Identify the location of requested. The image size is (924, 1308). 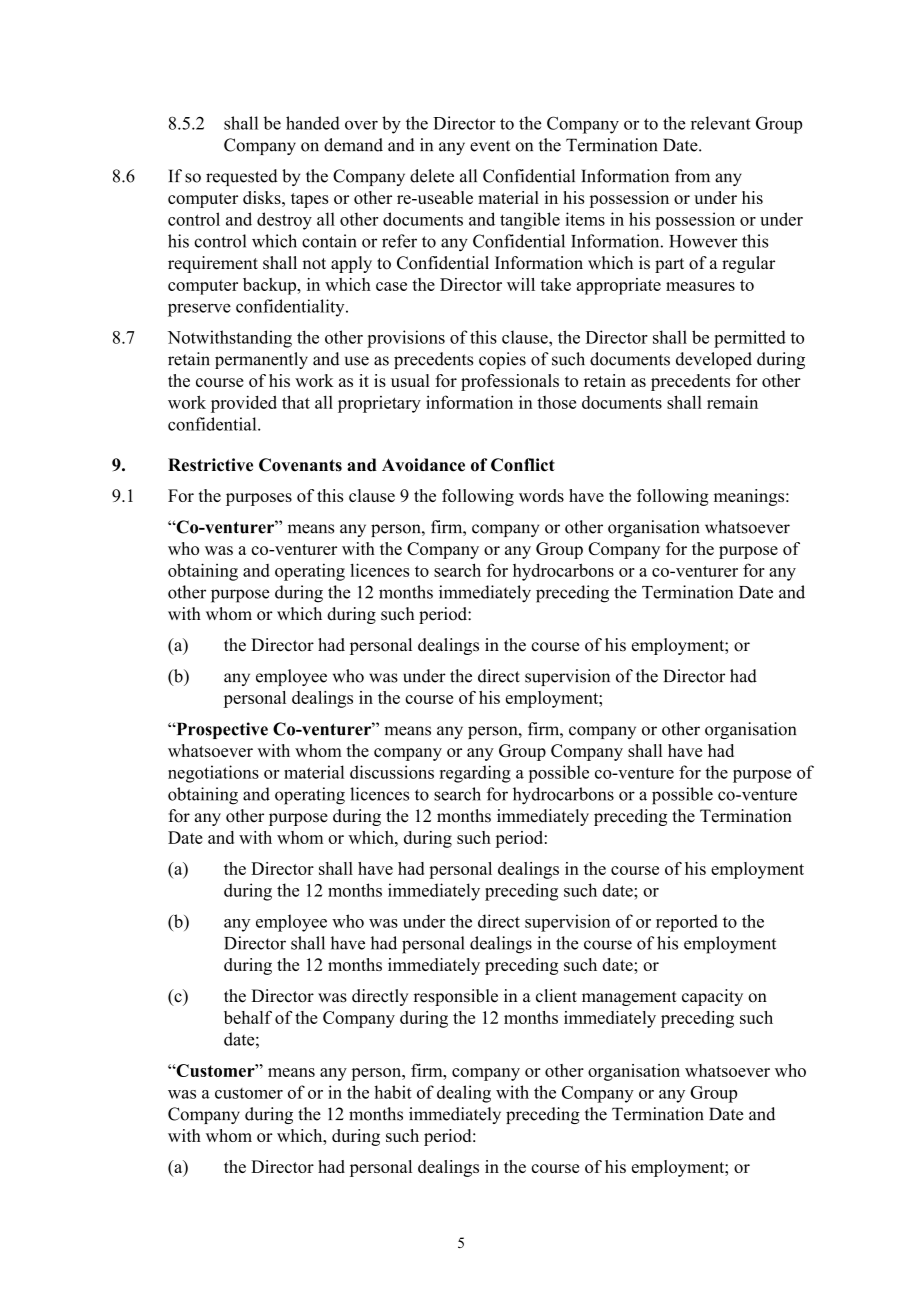
(242, 177).
